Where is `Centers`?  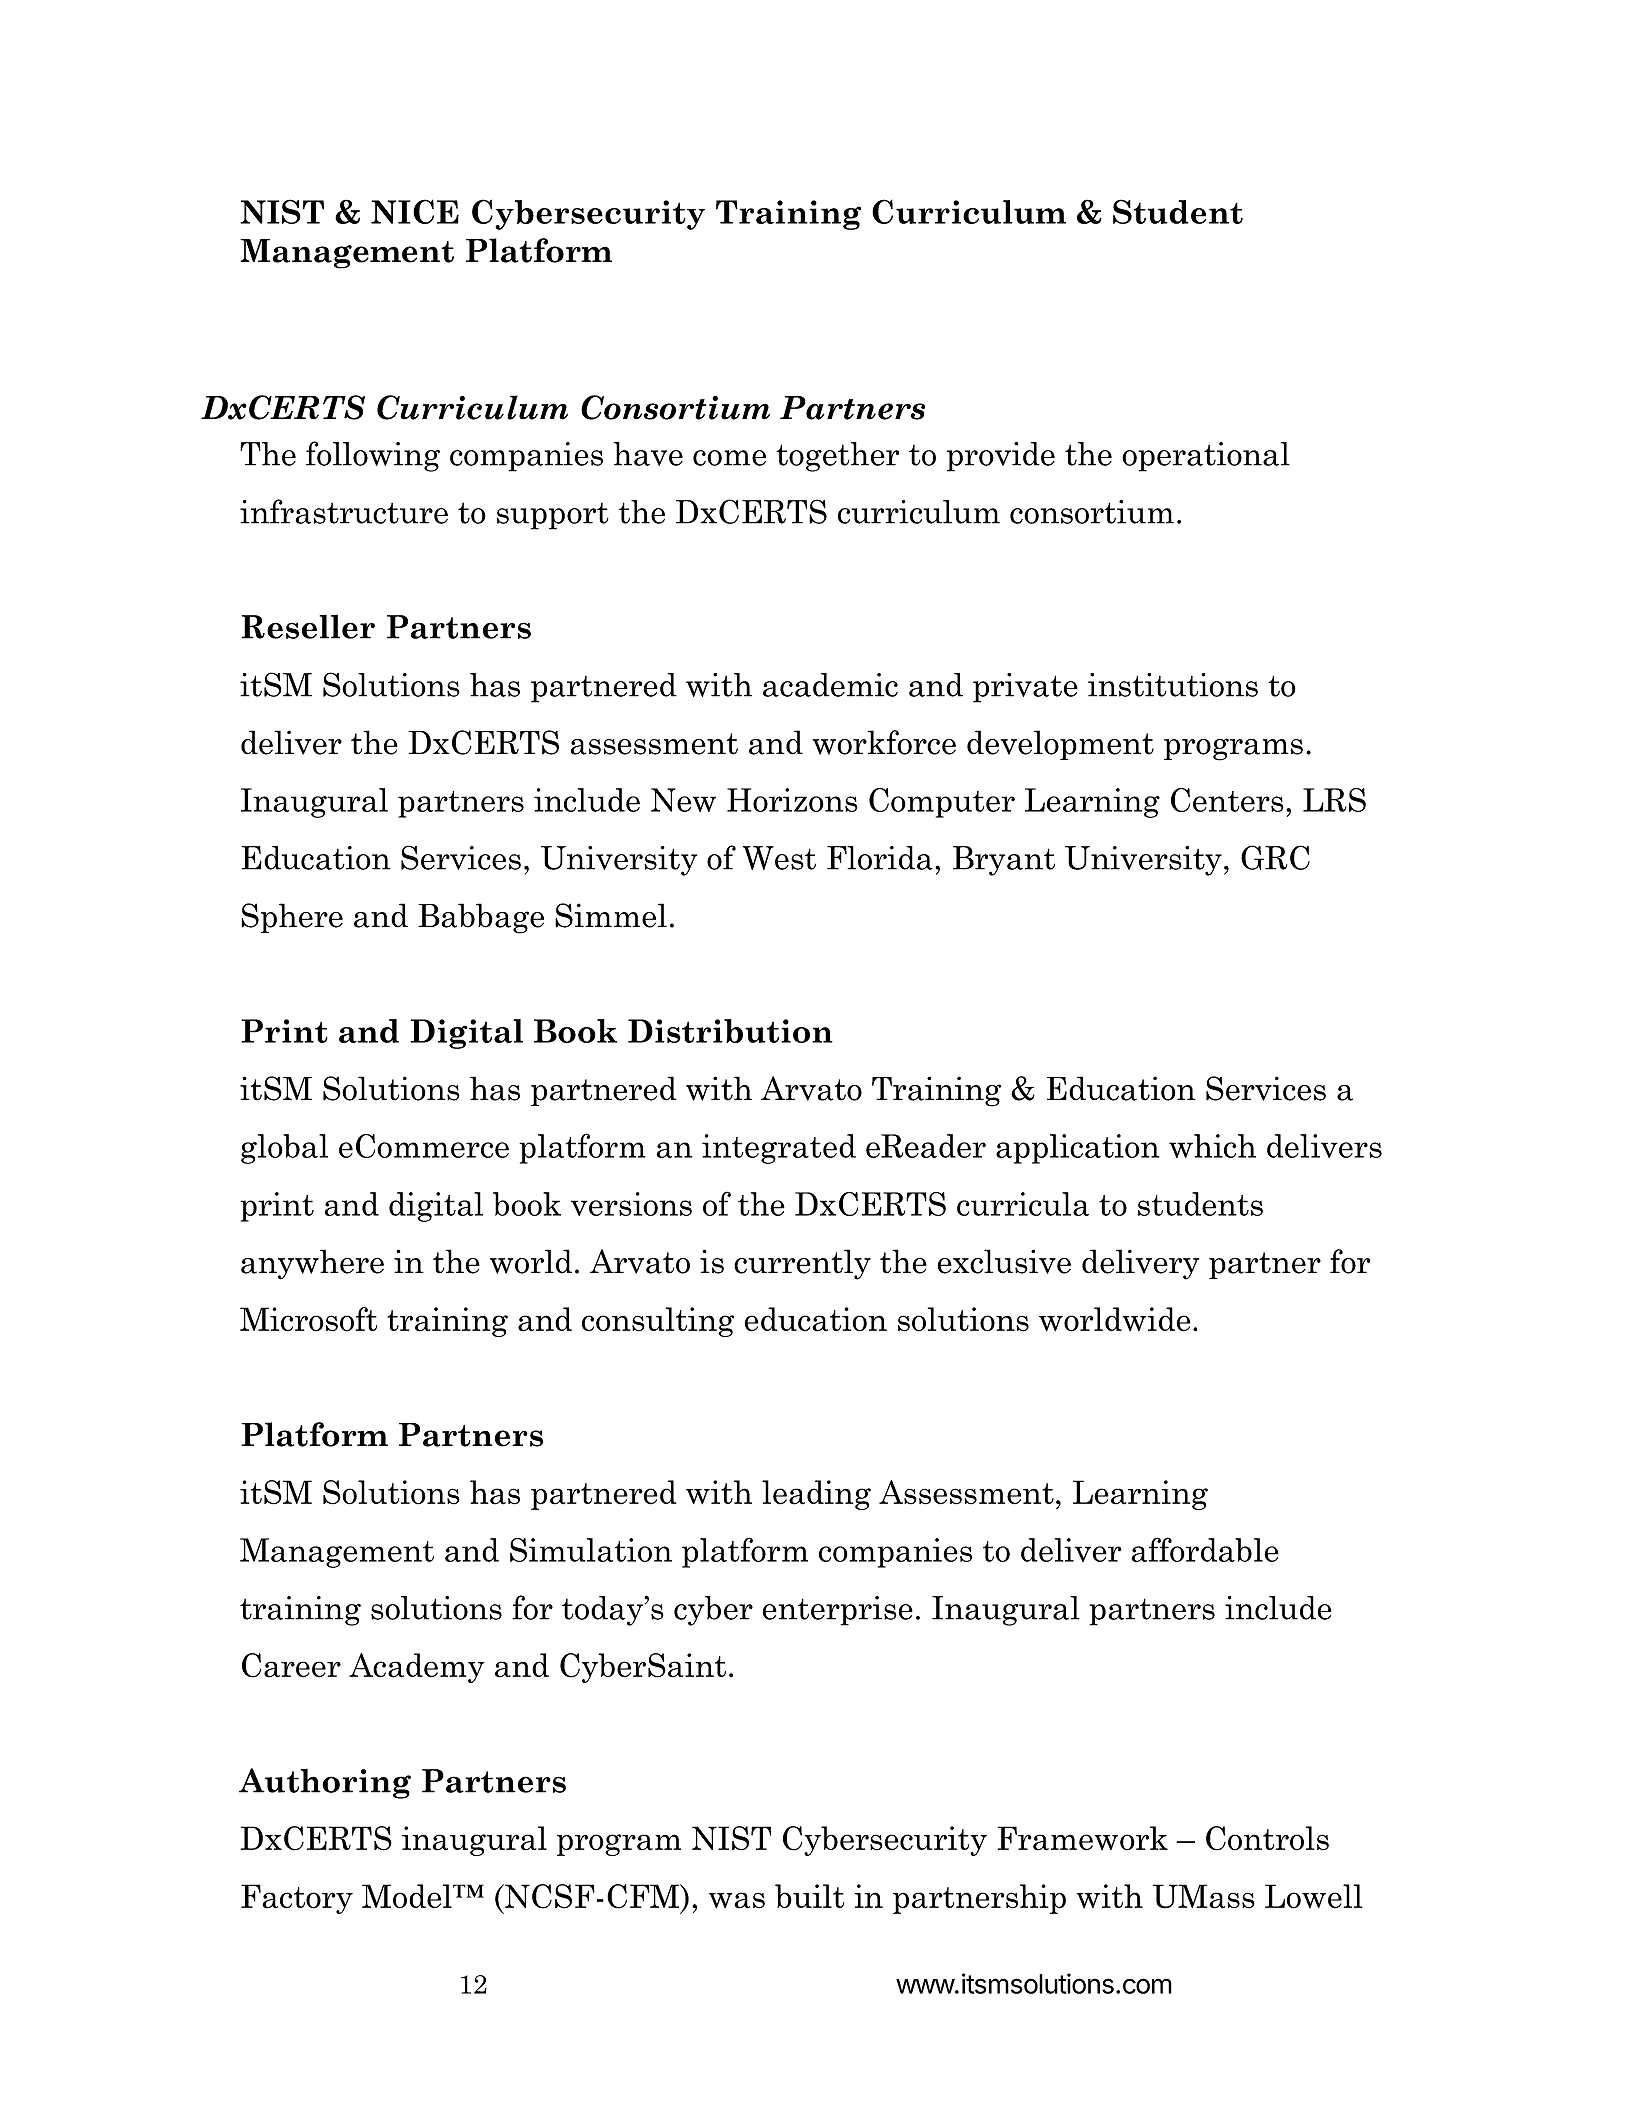
Centers is located at coordinates (1227, 800).
